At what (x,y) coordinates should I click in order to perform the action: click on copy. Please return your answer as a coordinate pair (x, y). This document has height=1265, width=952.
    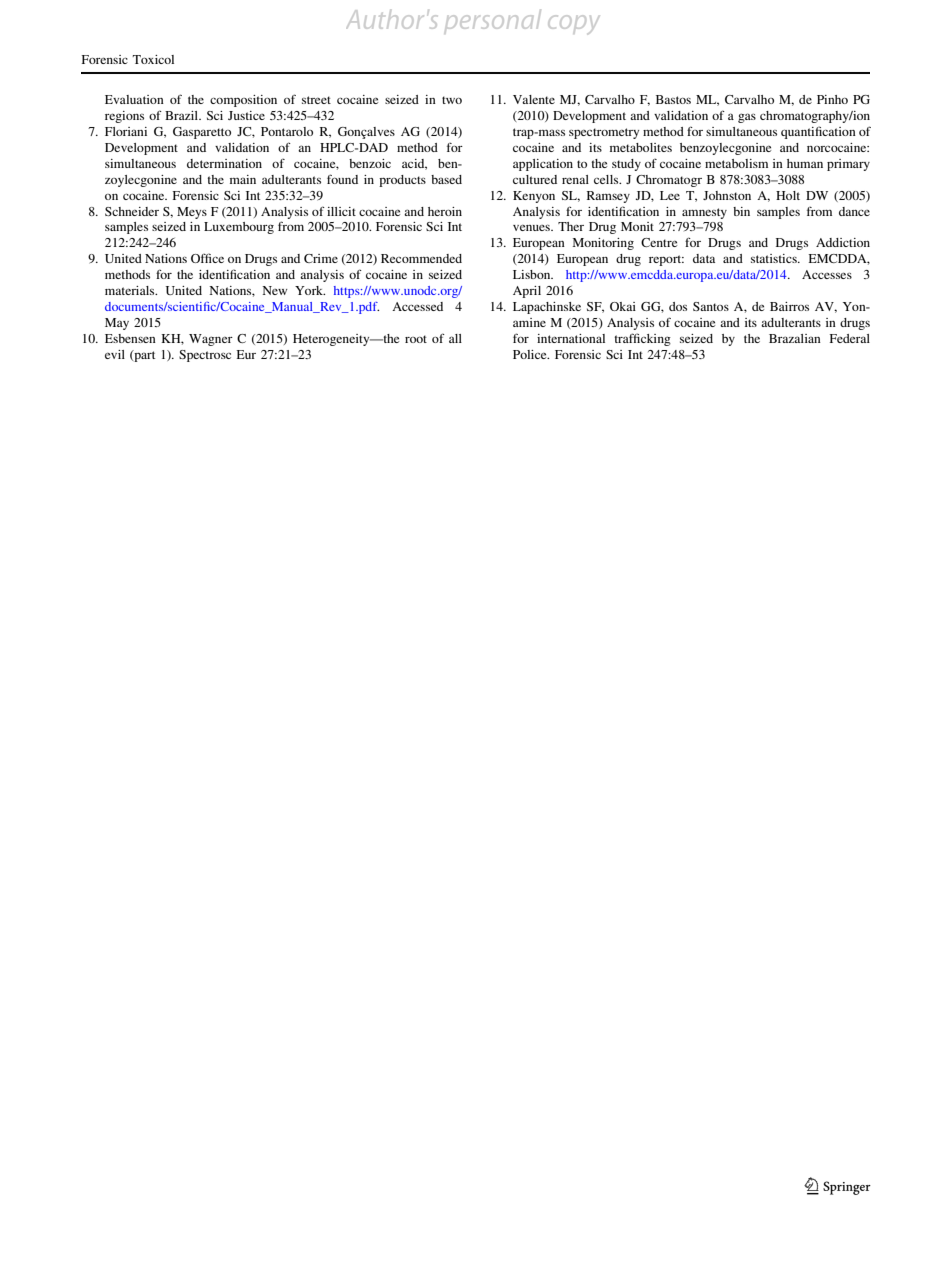
    Looking at the image, I should click on (573, 24).
